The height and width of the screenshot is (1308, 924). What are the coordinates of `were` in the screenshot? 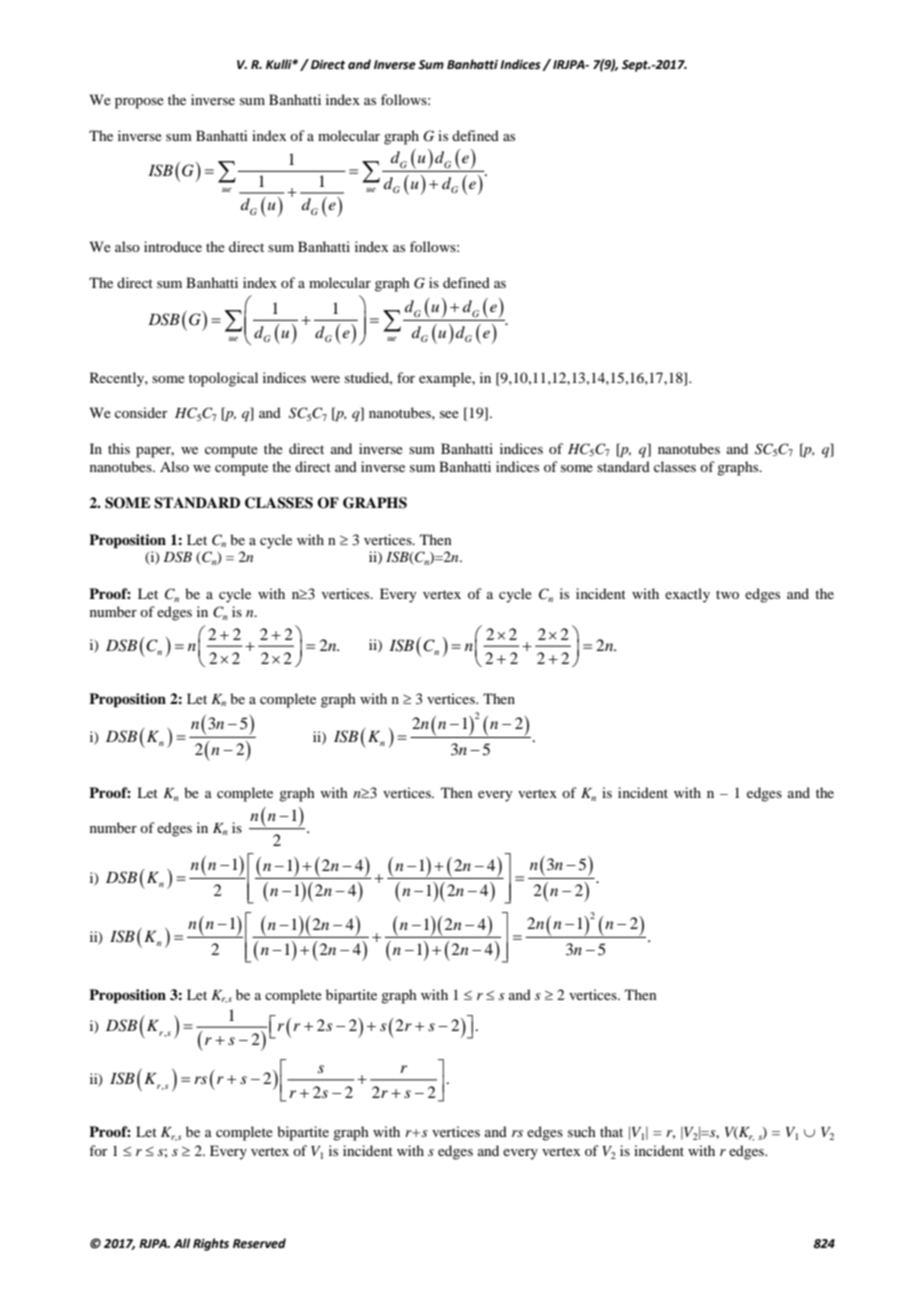 It's located at (325, 379).
